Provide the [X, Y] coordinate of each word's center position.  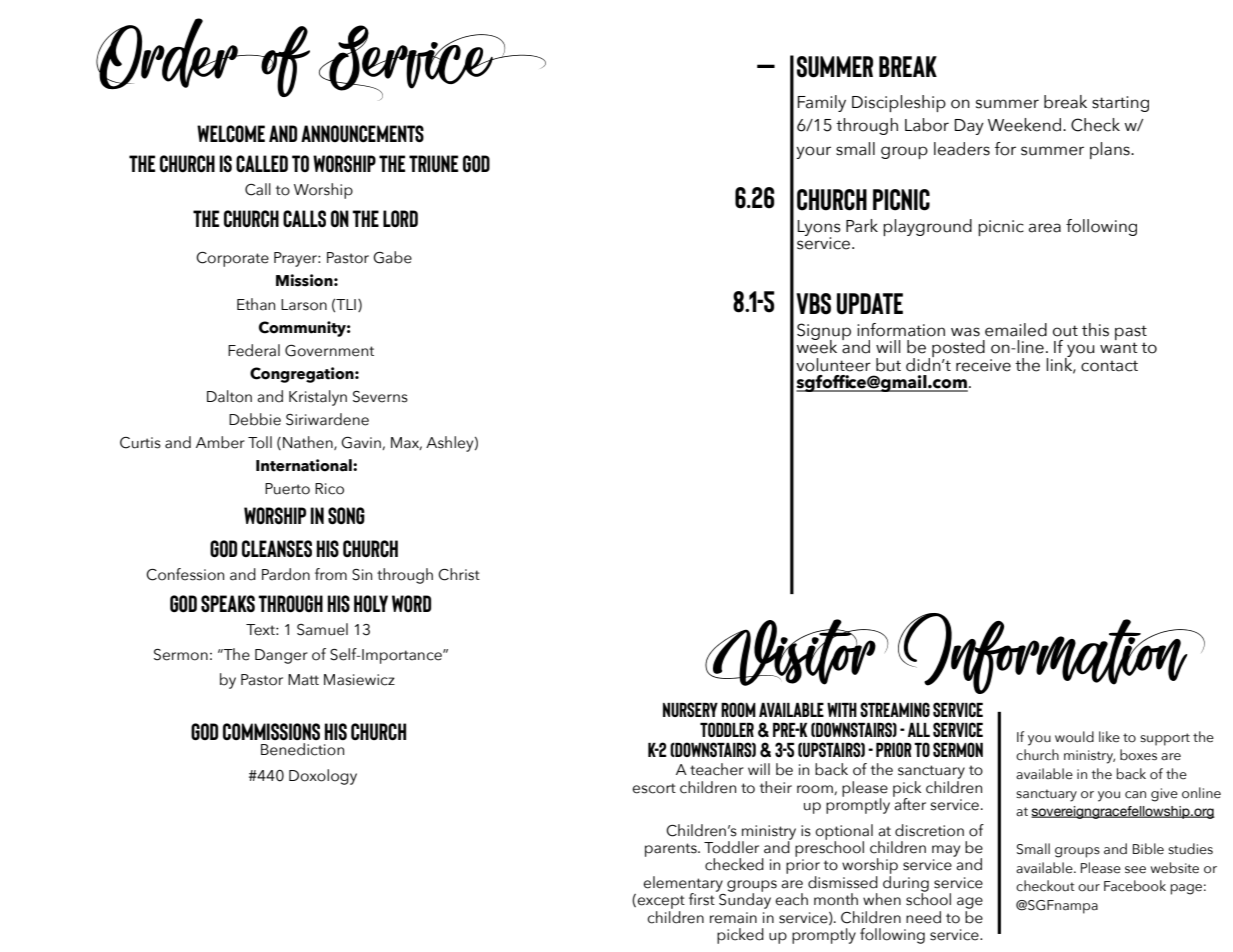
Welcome [231, 133]
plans [1111, 150]
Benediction [302, 749]
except [661, 902]
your [813, 152]
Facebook [1135, 886]
